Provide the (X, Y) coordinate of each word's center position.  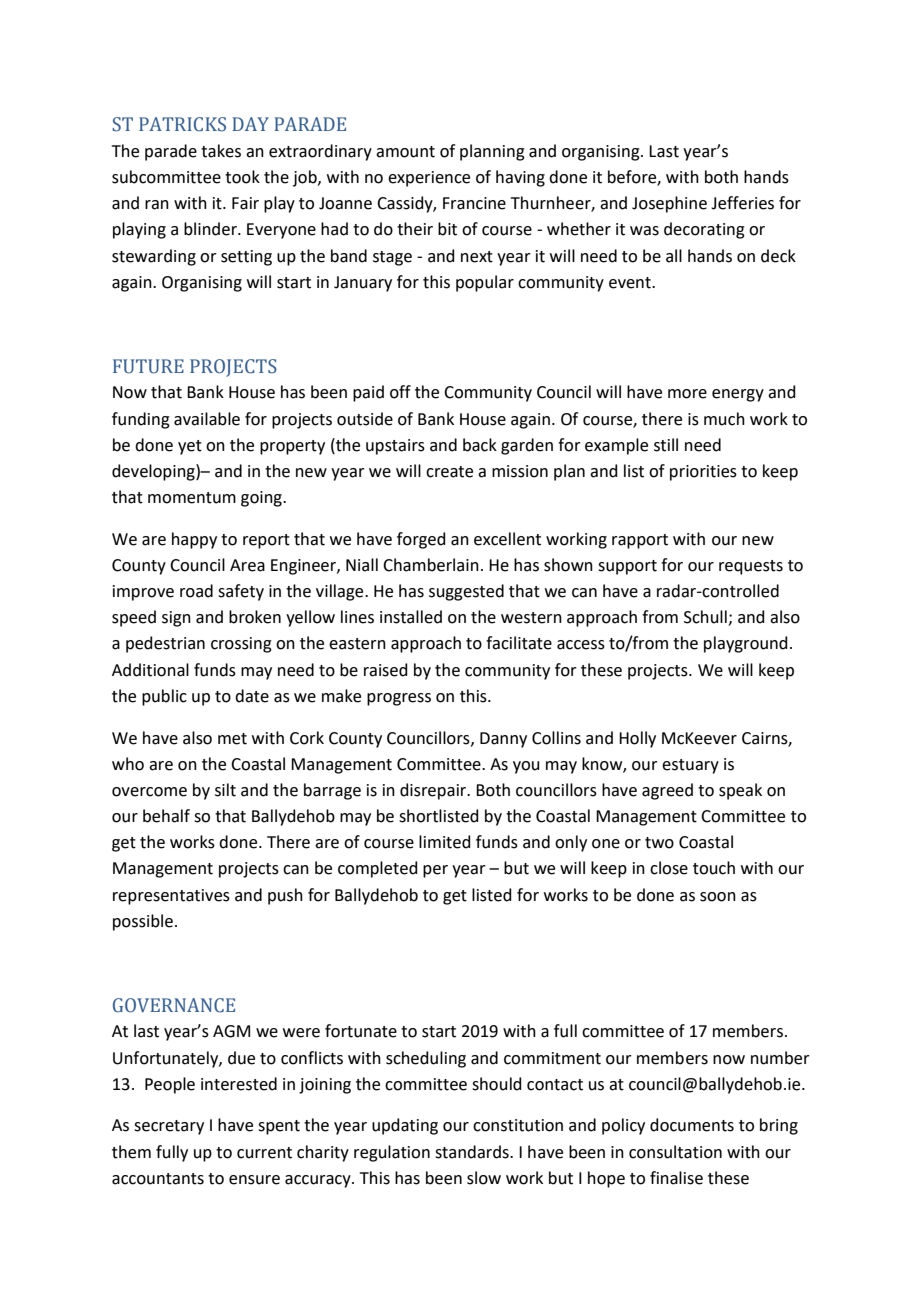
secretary (169, 1127)
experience (429, 179)
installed (411, 617)
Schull (706, 618)
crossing (241, 645)
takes (221, 151)
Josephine (669, 204)
